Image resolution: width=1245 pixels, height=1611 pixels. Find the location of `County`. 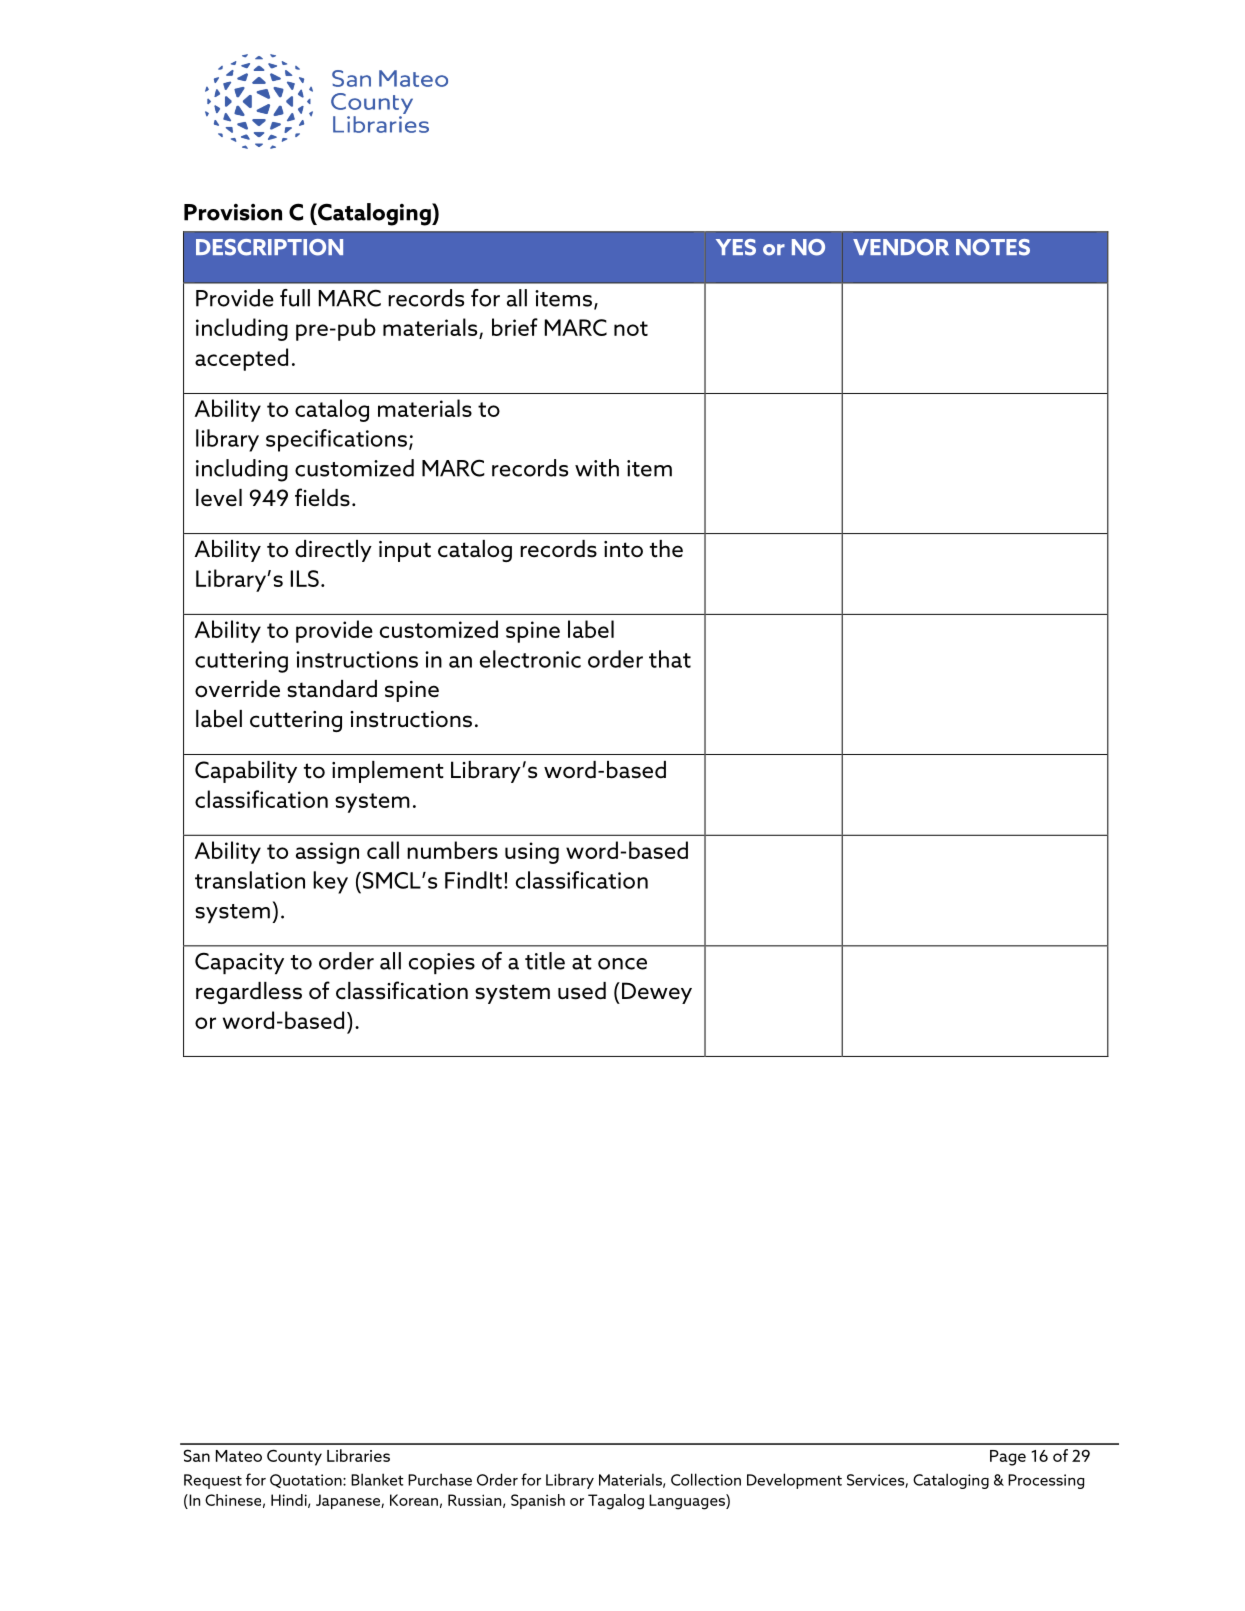

County is located at coordinates (294, 1457).
